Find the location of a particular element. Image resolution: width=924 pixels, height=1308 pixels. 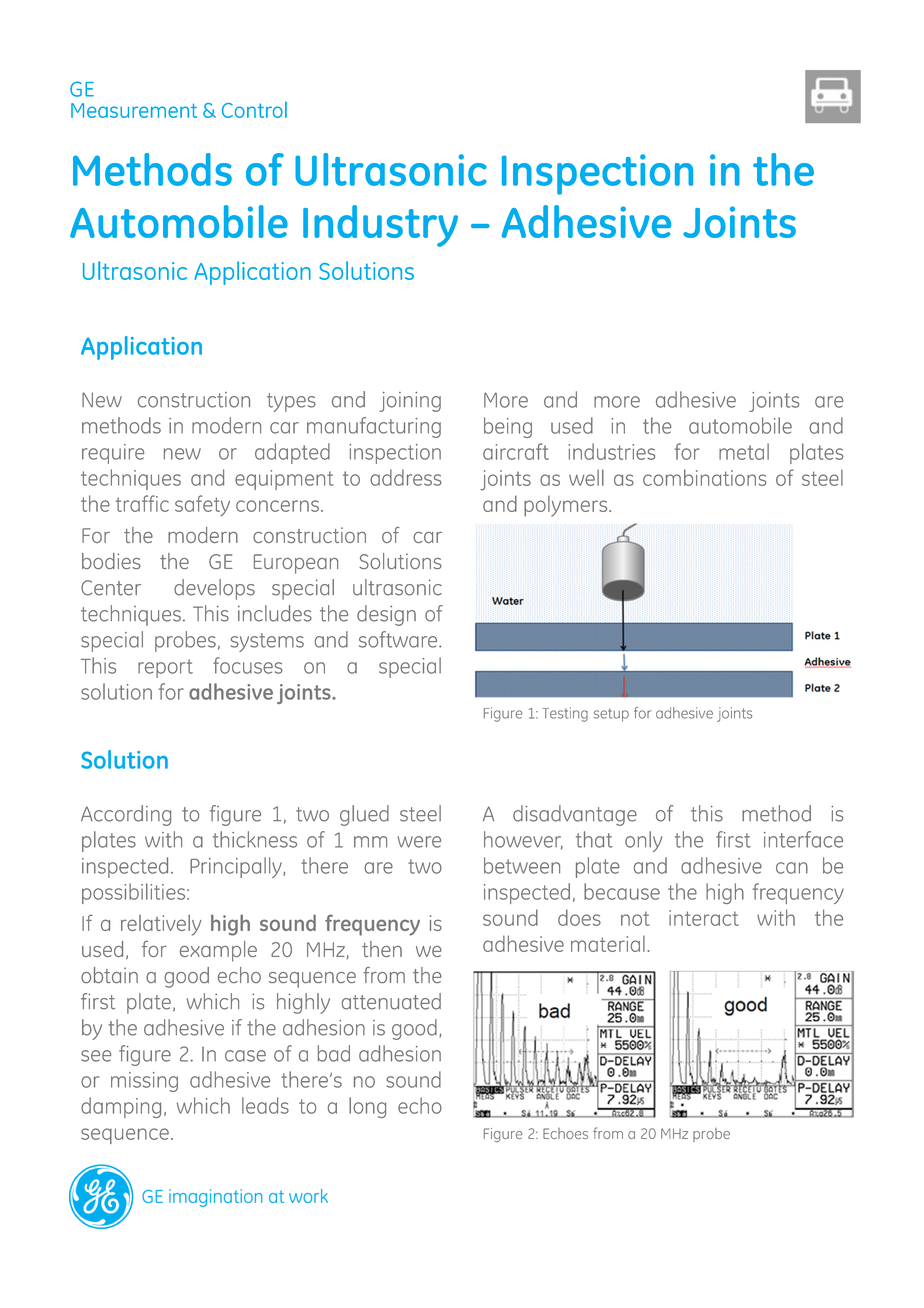

only is located at coordinates (643, 841).
